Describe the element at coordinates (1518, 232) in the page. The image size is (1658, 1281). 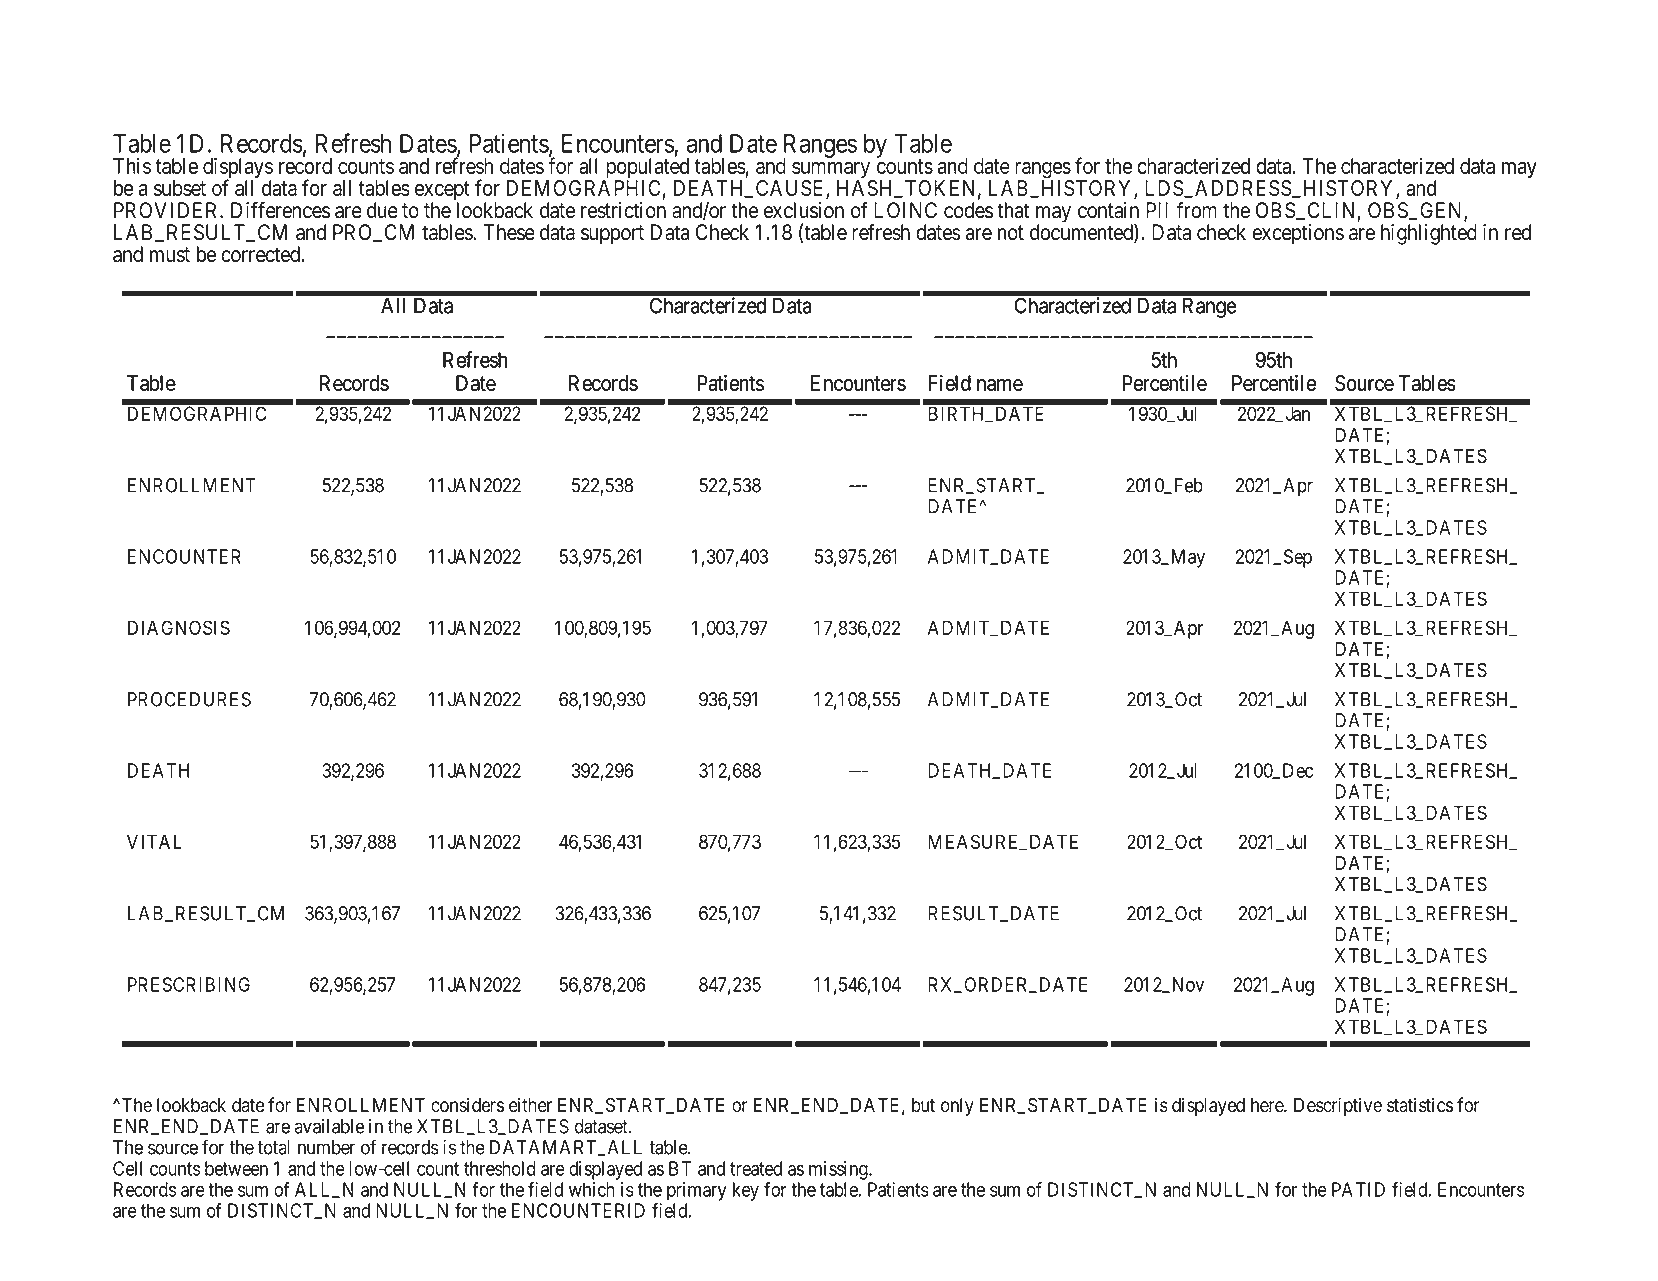
I see `red` at that location.
